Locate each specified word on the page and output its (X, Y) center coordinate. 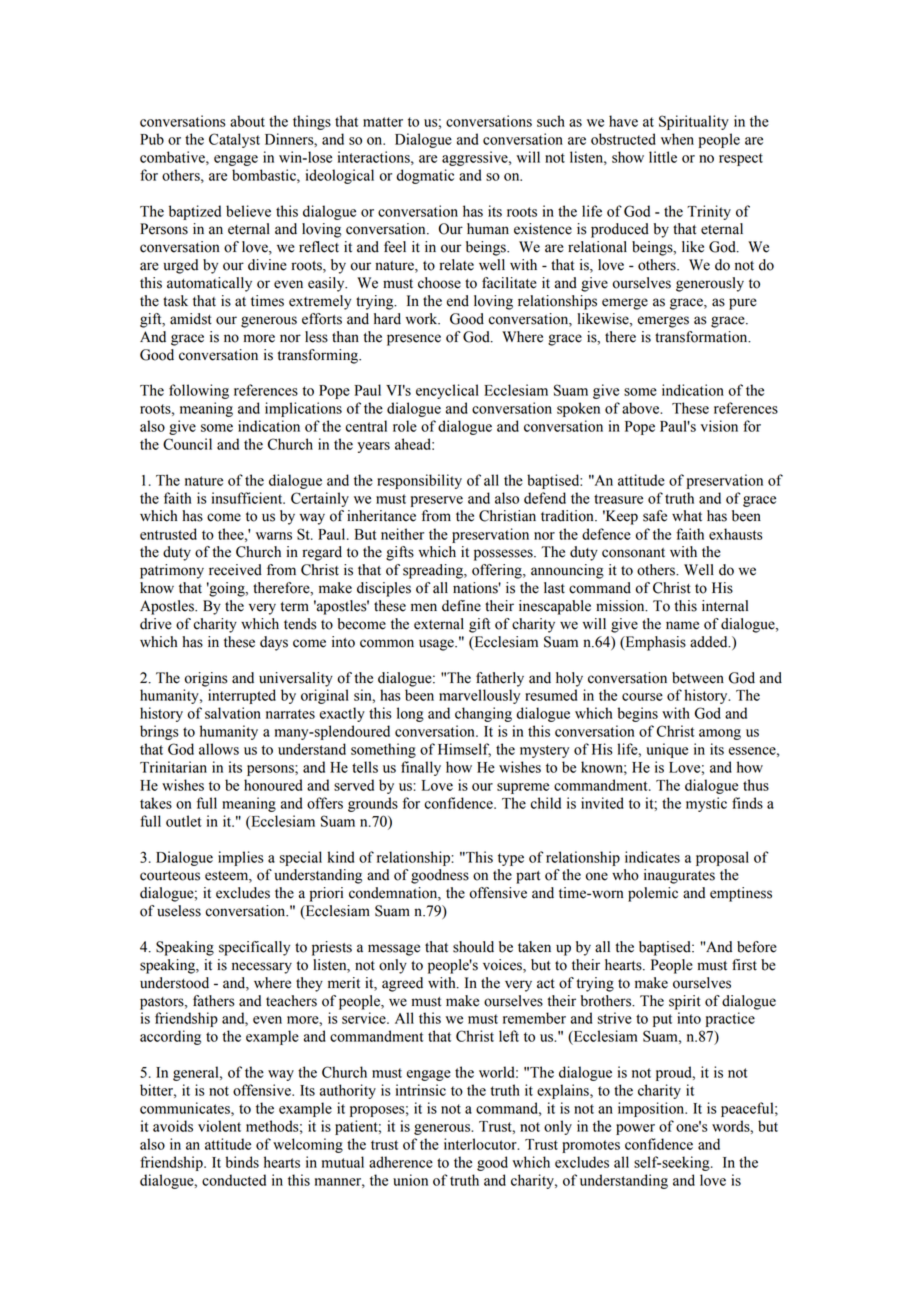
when (677, 139)
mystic (706, 804)
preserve (437, 501)
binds (242, 1162)
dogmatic (425, 176)
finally (421, 768)
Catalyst (234, 140)
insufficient (248, 498)
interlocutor (481, 1144)
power (635, 1129)
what (687, 516)
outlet (184, 821)
